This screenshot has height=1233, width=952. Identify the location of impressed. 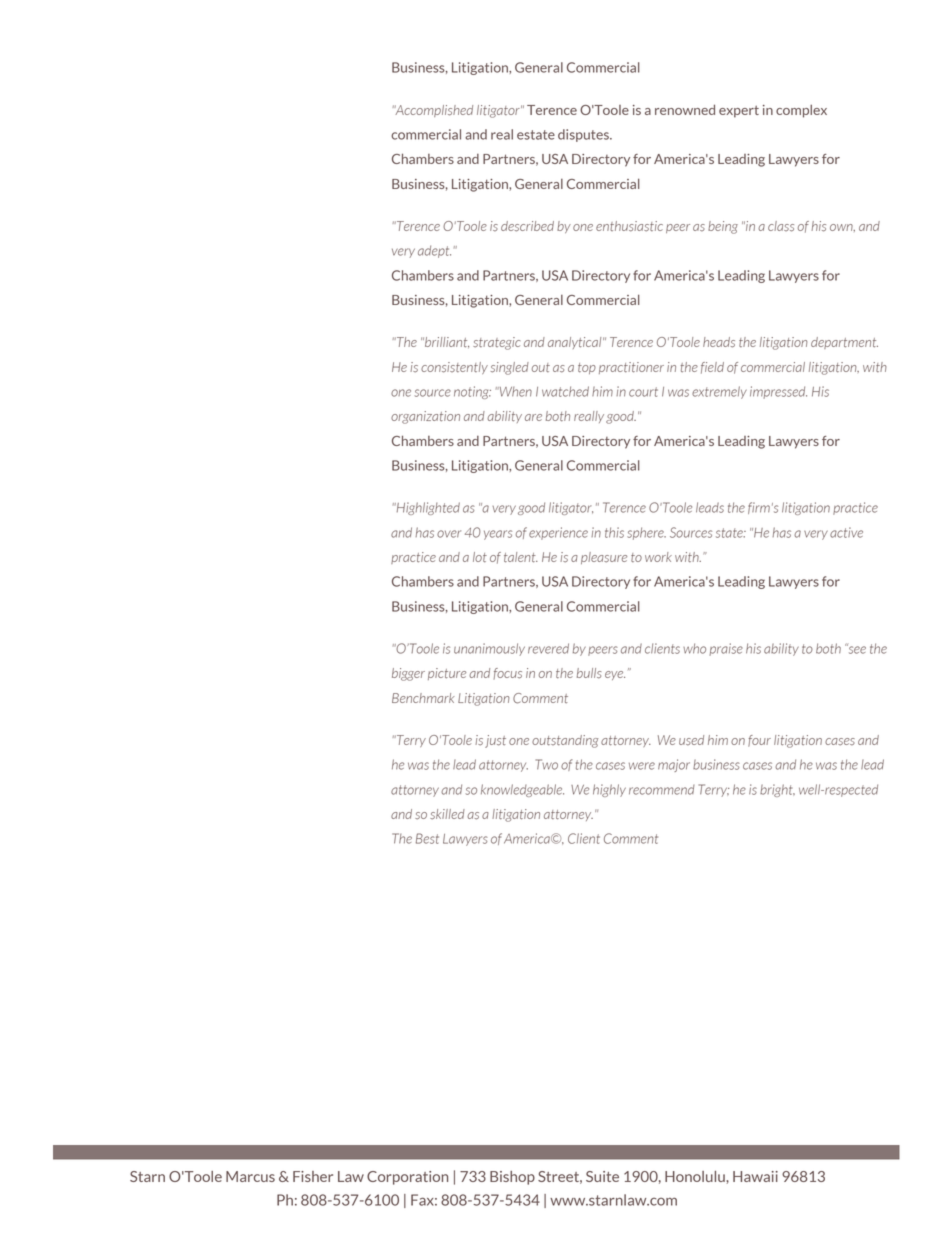
(778, 392).
